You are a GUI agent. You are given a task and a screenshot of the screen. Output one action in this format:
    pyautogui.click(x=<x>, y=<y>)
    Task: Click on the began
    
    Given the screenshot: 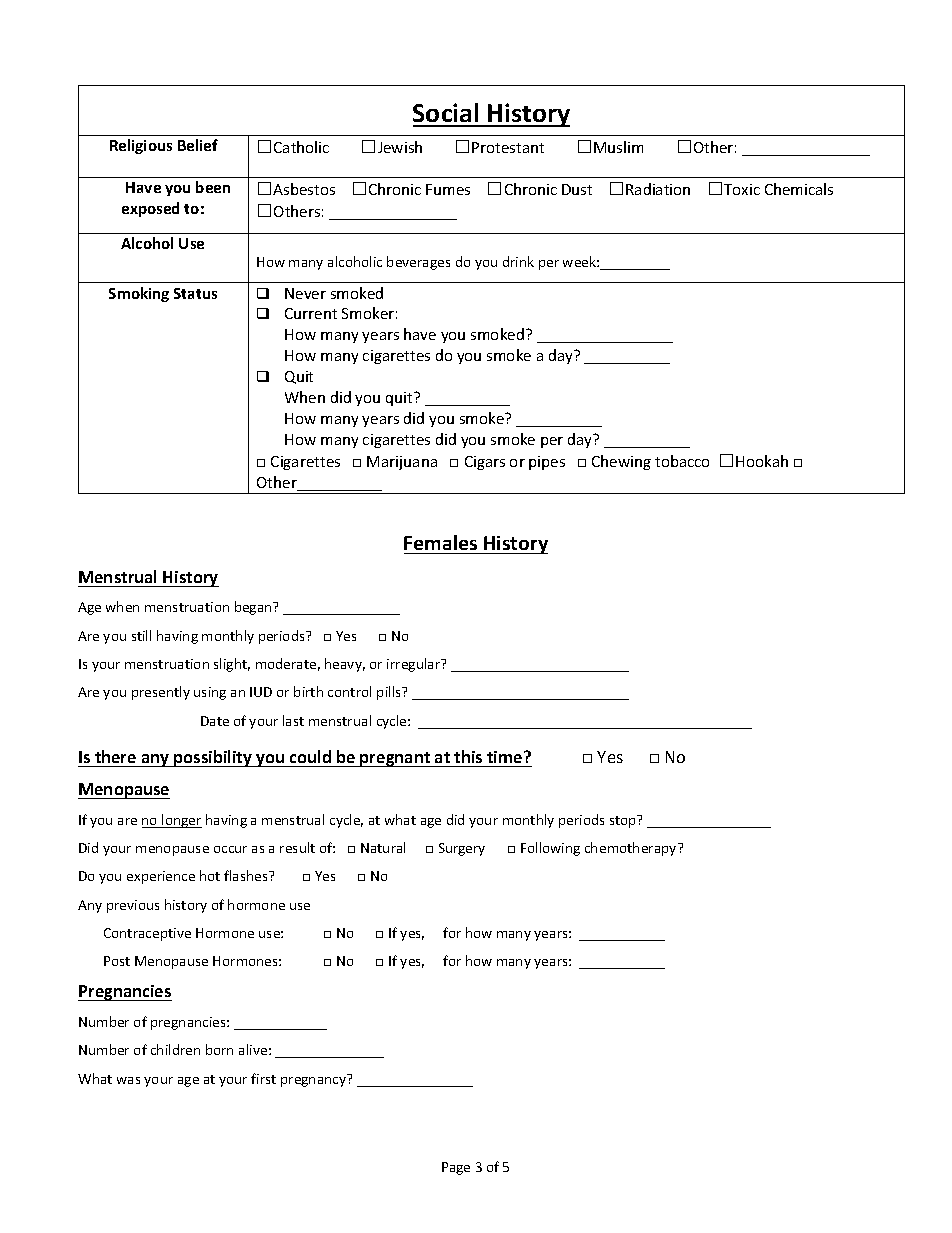 What is the action you would take?
    pyautogui.click(x=254, y=608)
